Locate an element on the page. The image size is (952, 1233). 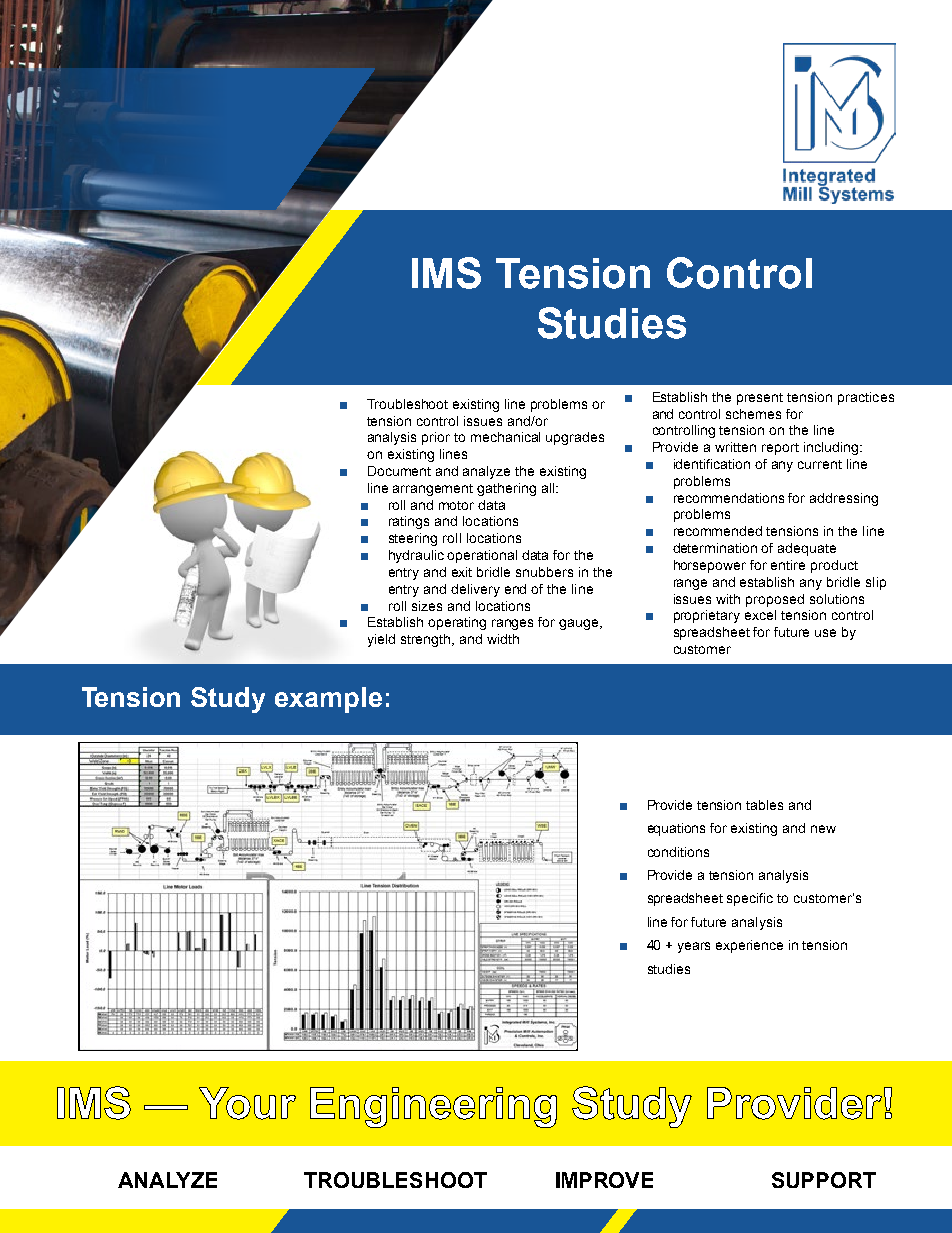
years is located at coordinates (694, 947).
